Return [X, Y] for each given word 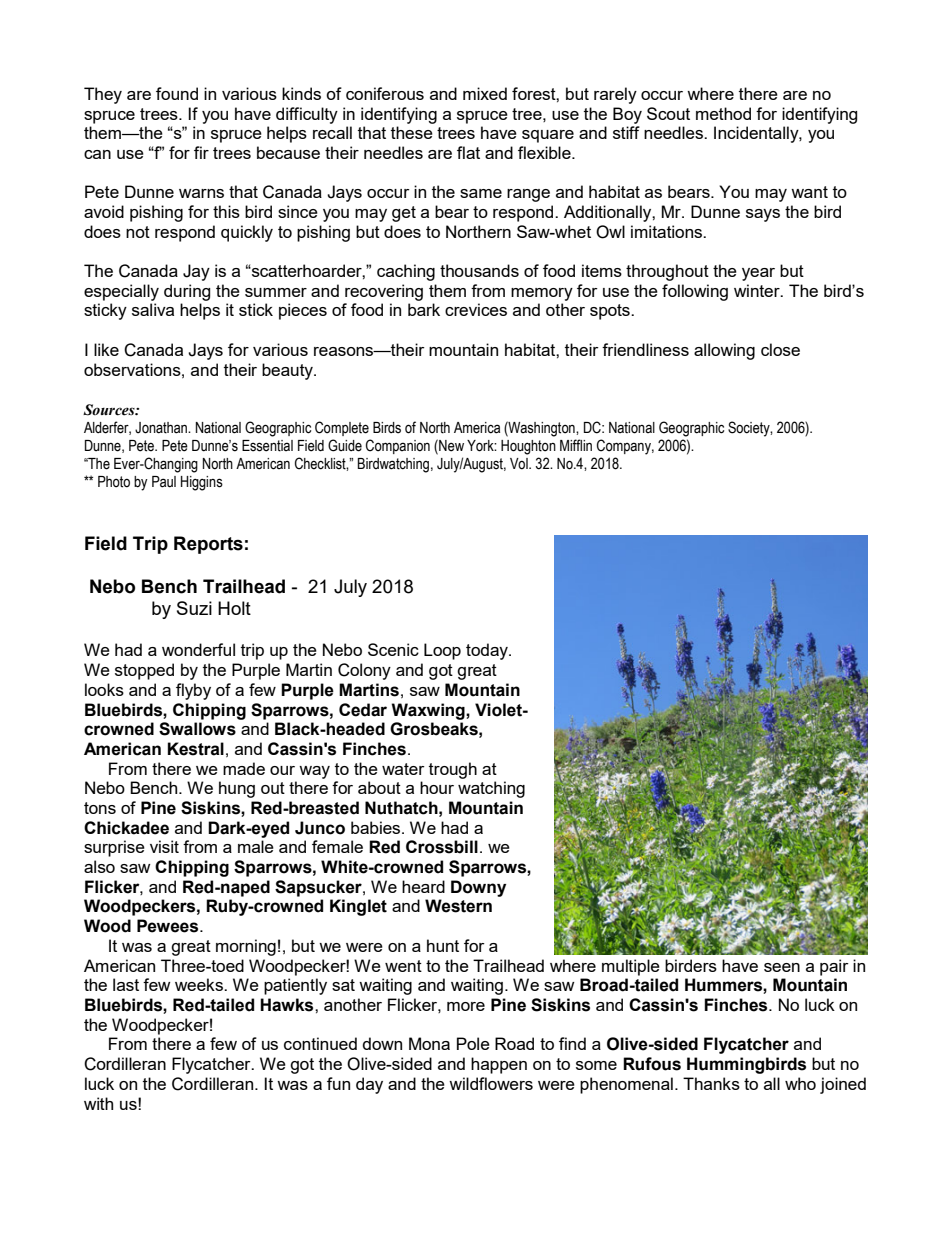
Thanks [711, 1083]
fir [201, 152]
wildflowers [491, 1083]
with [98, 1103]
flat [468, 152]
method [723, 113]
